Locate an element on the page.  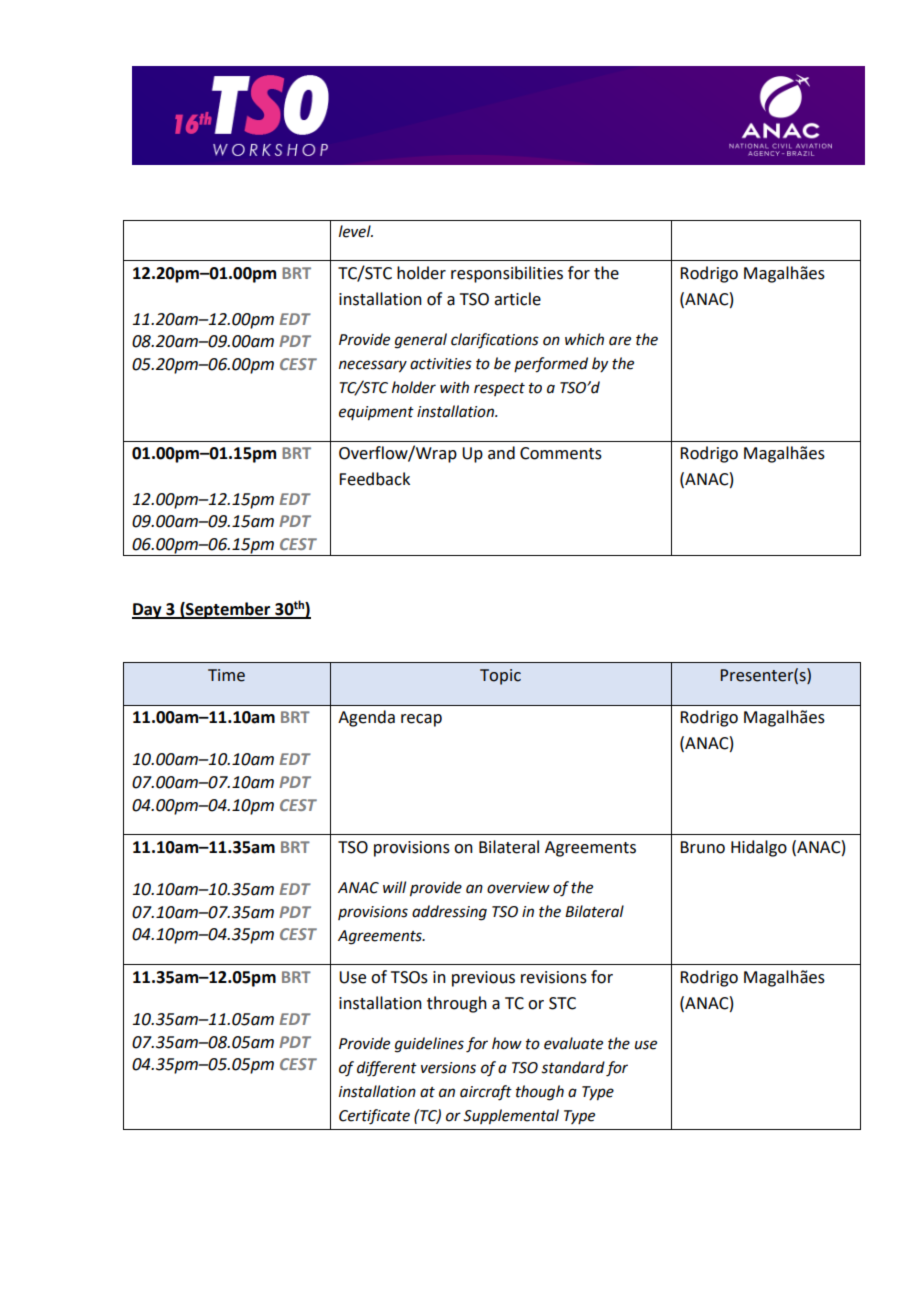
Certificate is located at coordinates (374, 1117).
